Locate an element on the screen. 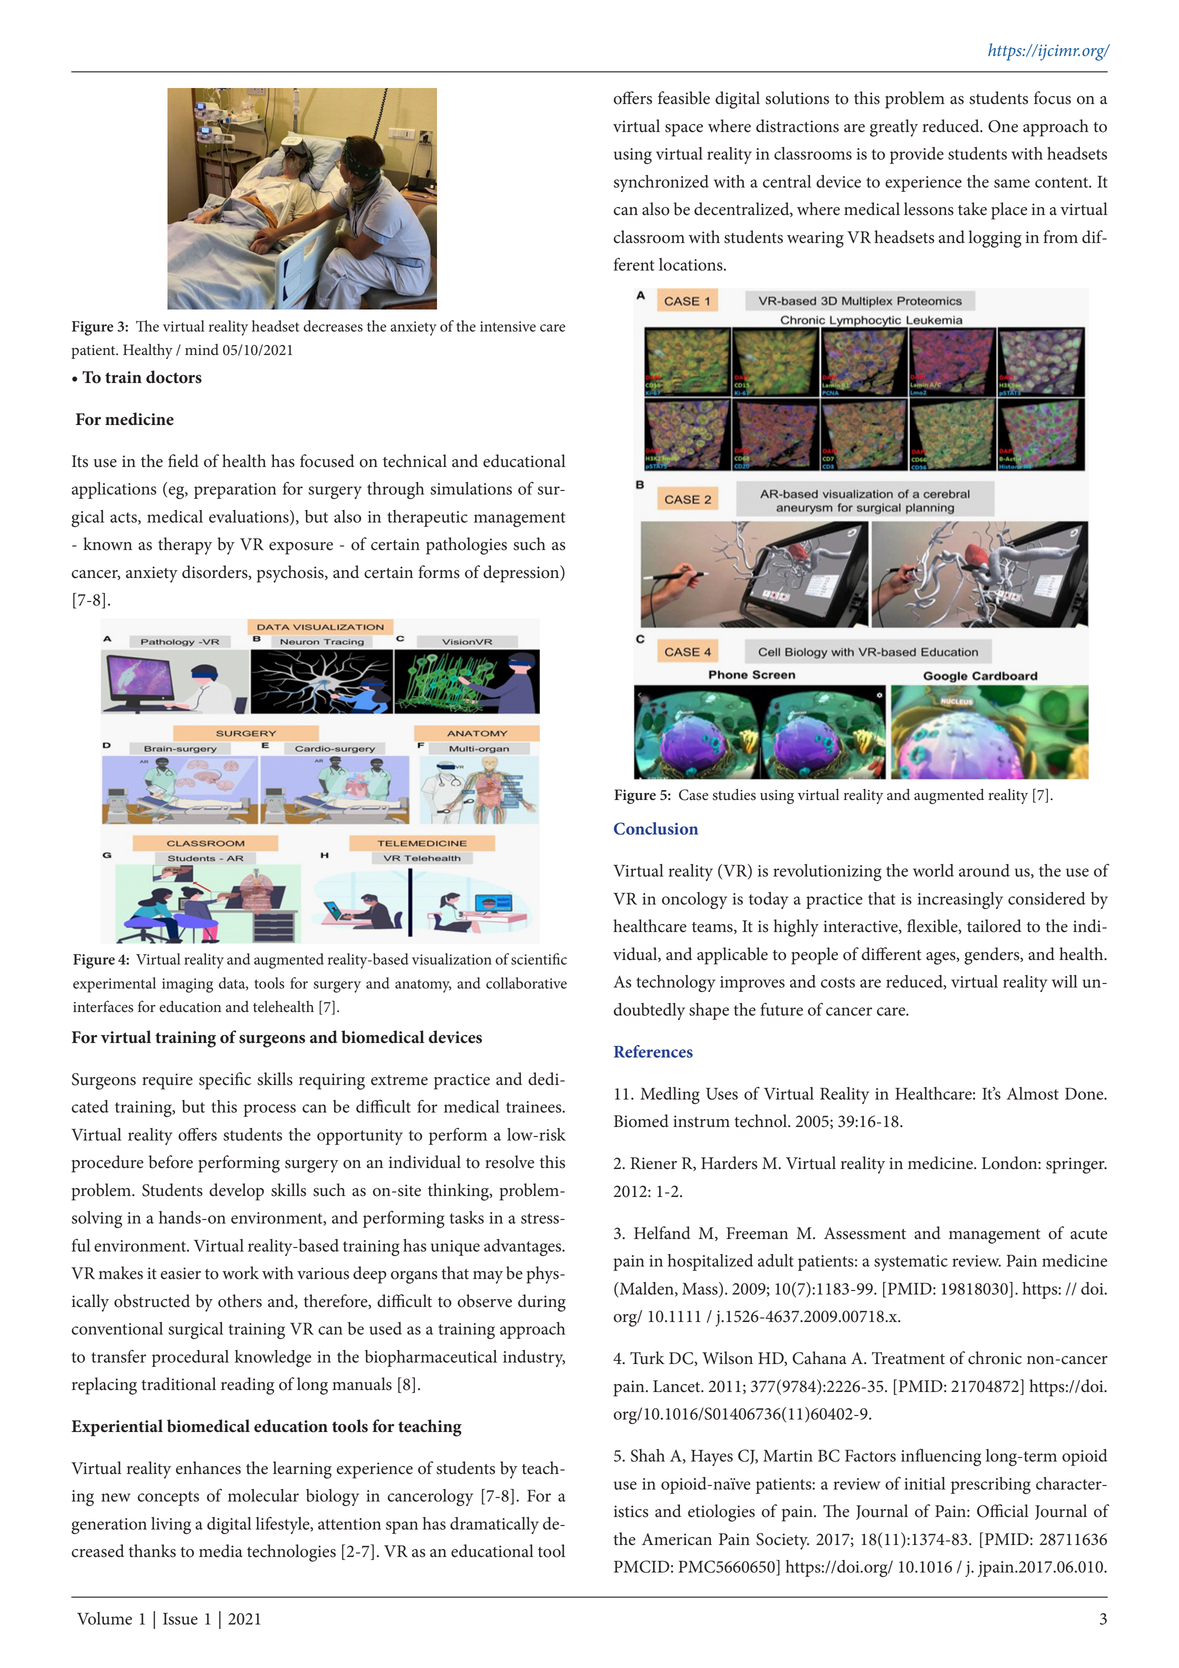 This screenshot has height=1668, width=1179. around is located at coordinates (984, 870).
